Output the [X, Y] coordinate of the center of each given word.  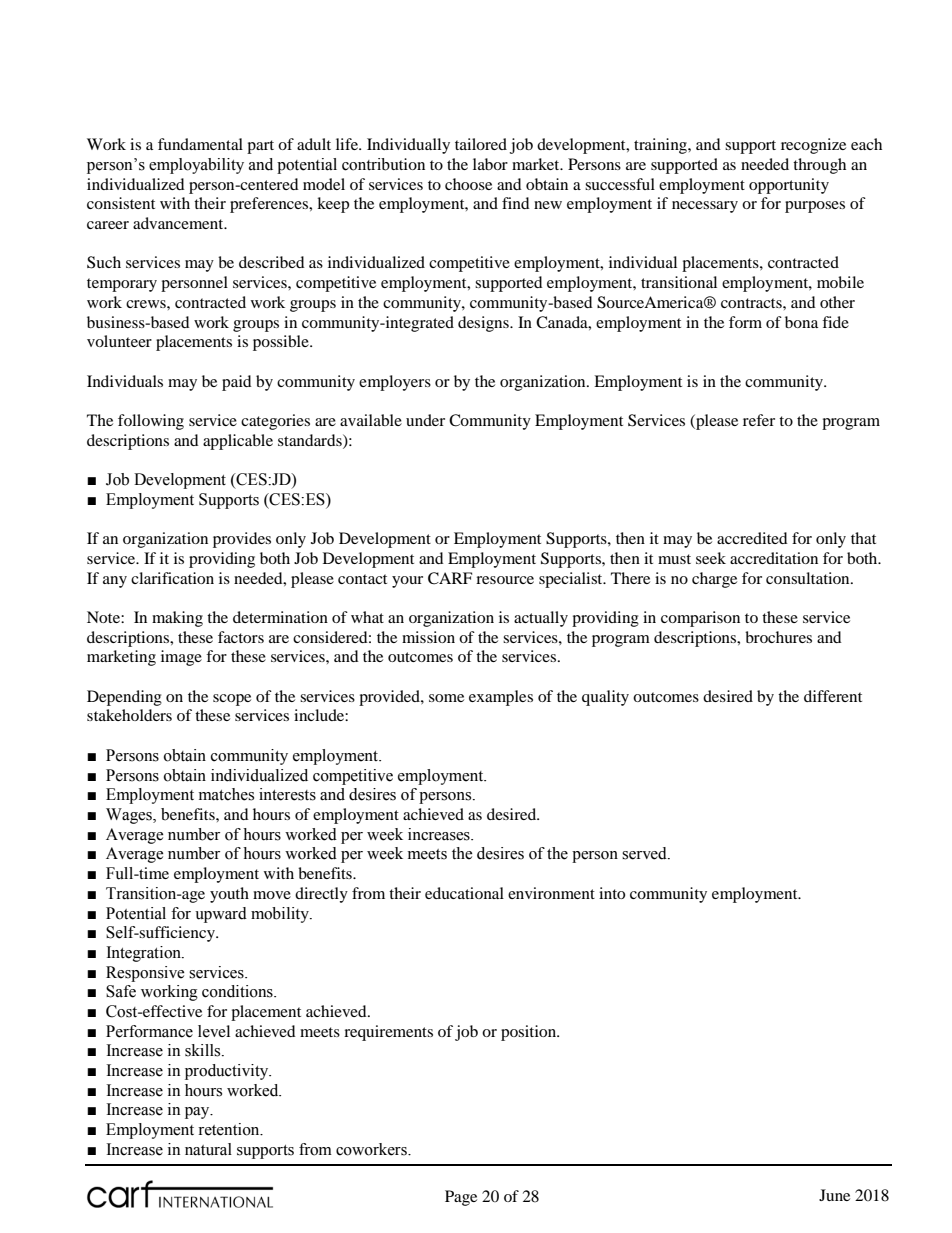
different [833, 696]
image [181, 658]
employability [196, 166]
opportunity [789, 186]
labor [490, 164]
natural [208, 1149]
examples [501, 698]
